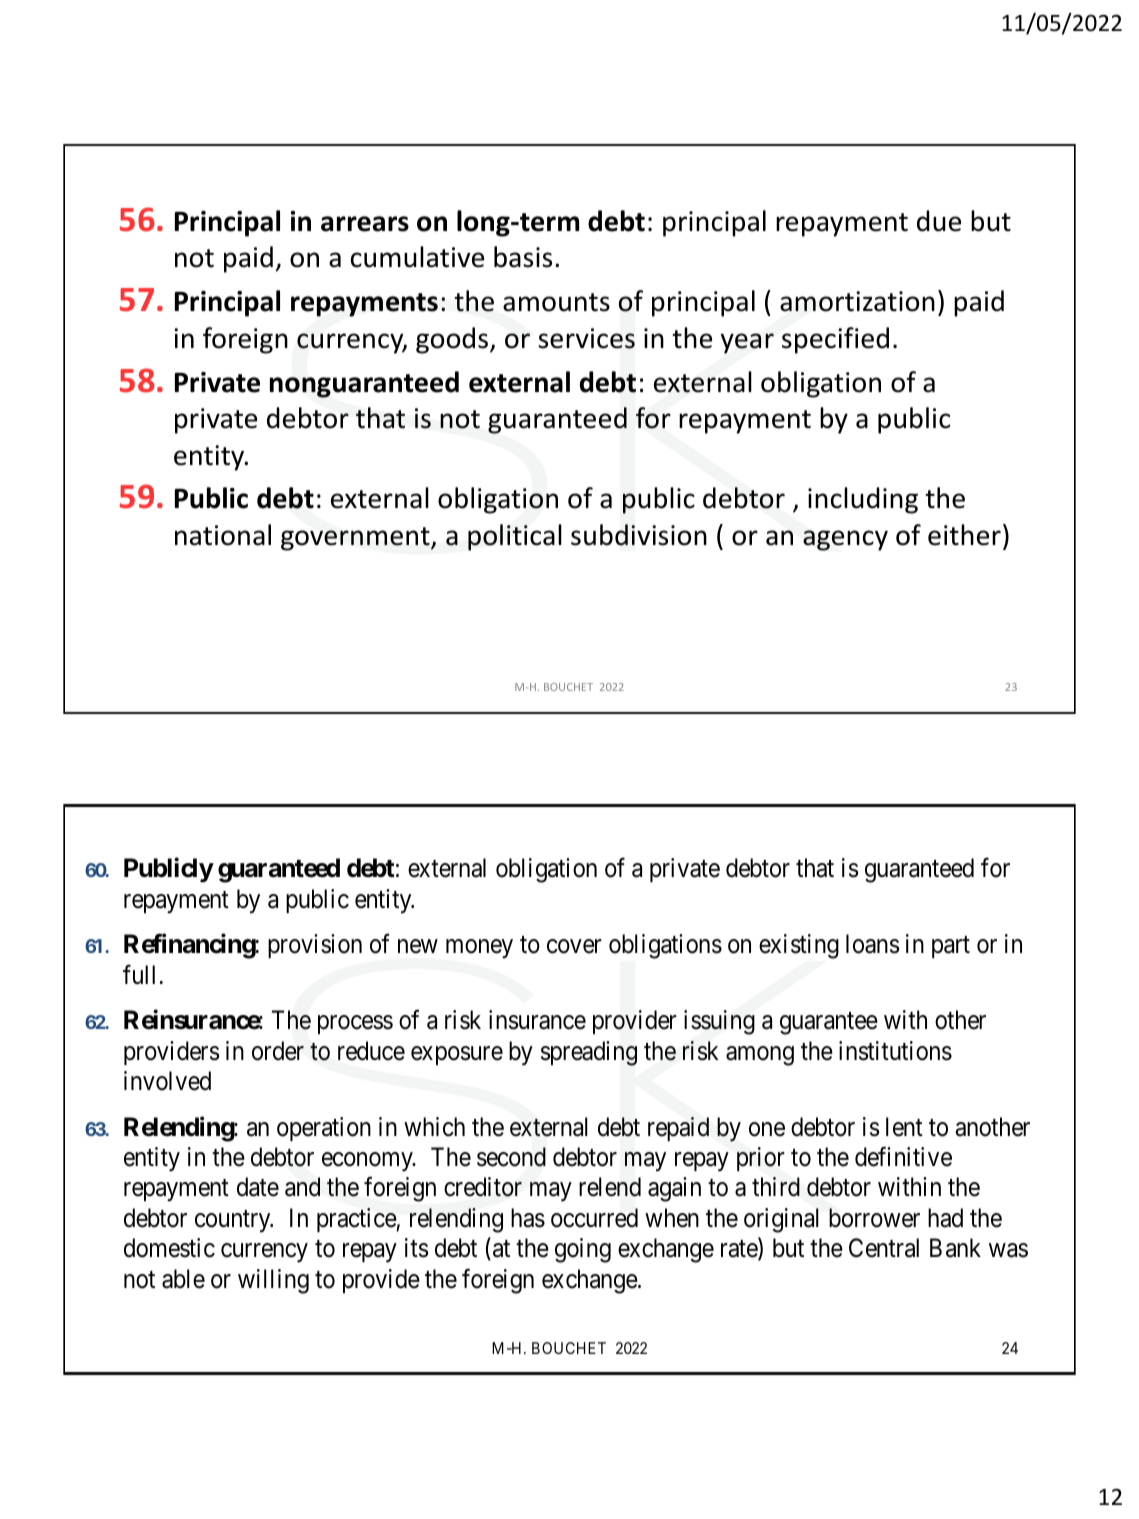 This page has width=1139, height=1519. What do you see at coordinates (583, 1250) in the page?
I see `going` at bounding box center [583, 1250].
